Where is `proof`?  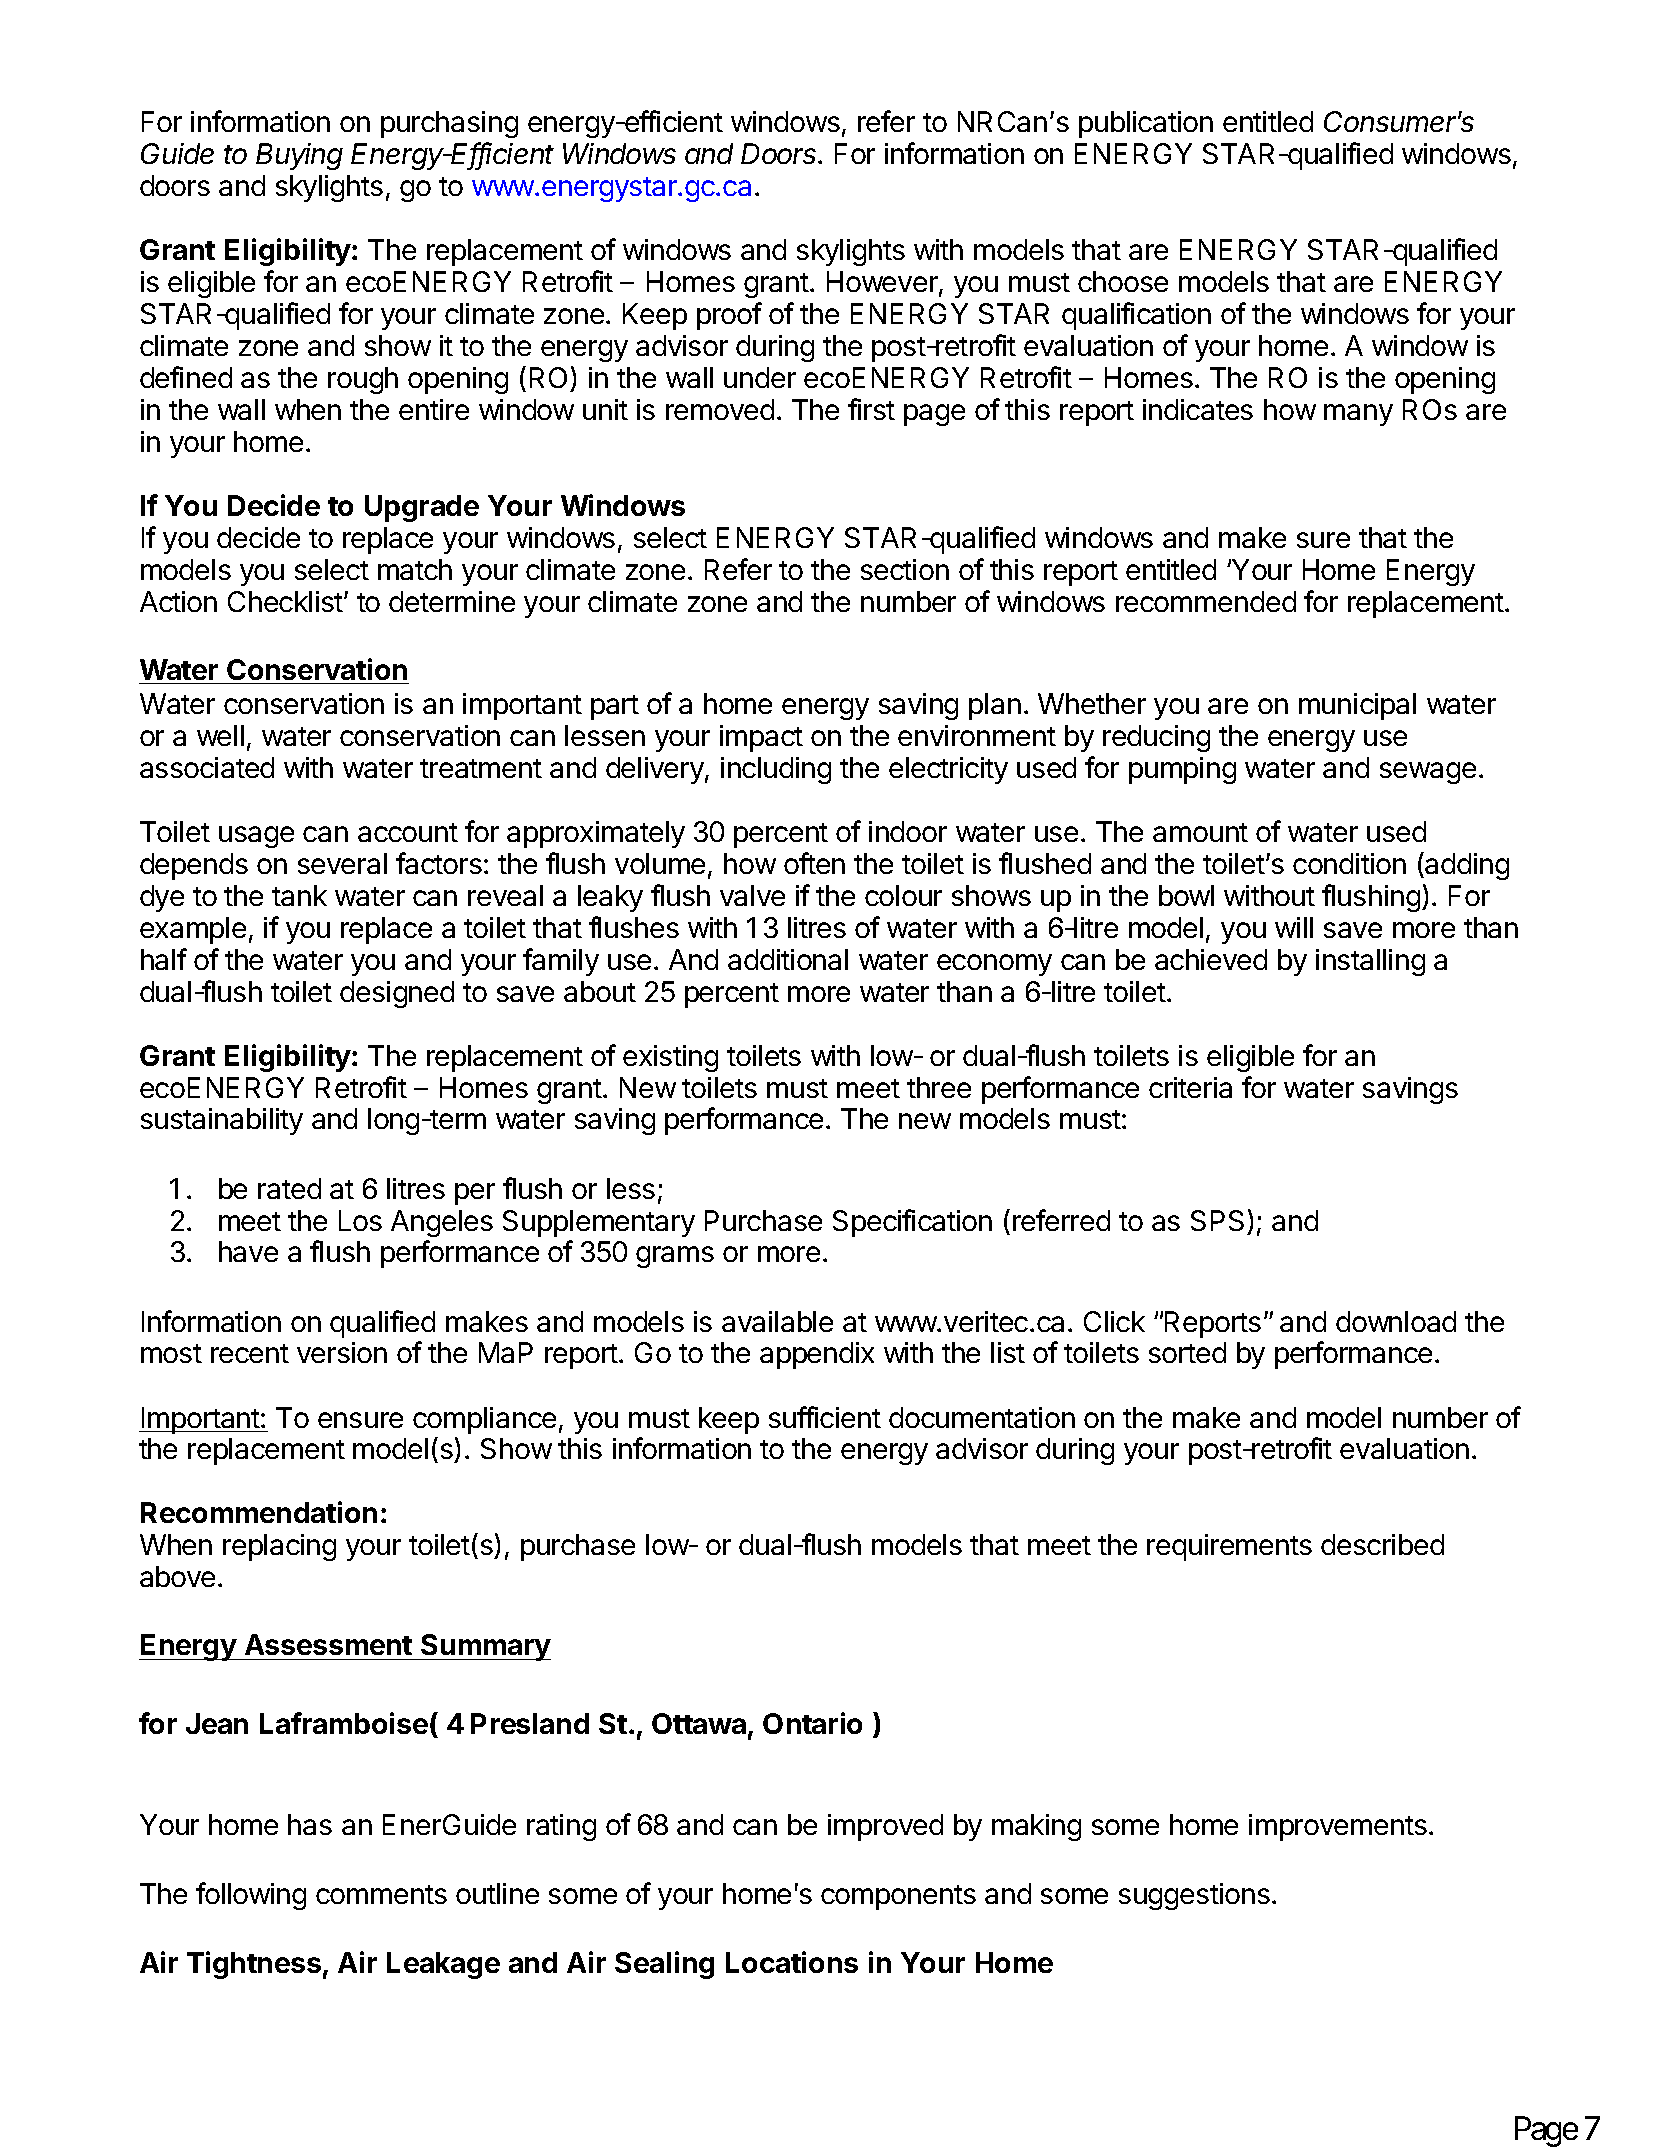
proof is located at coordinates (729, 316).
